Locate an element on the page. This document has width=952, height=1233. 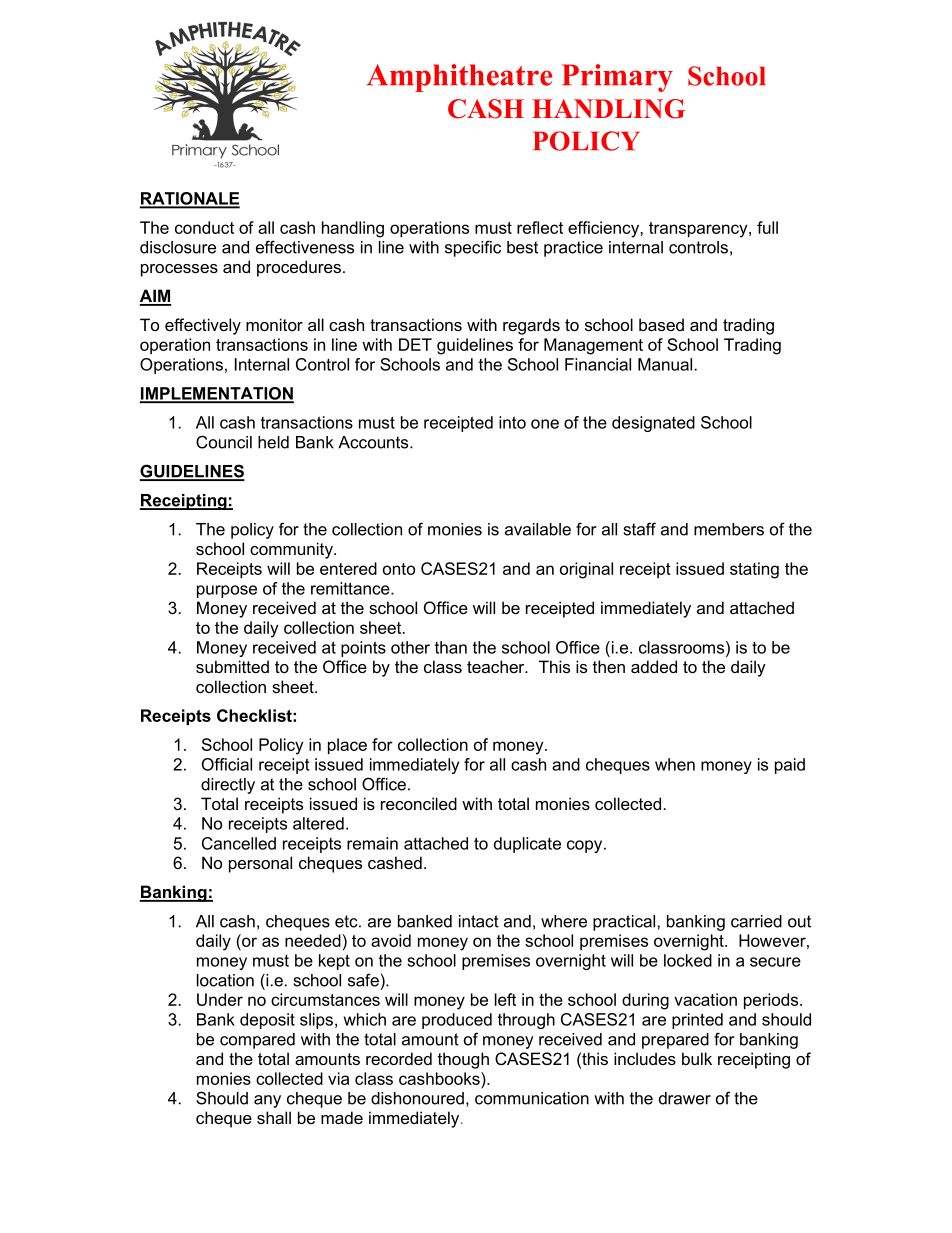
DET is located at coordinates (415, 344).
